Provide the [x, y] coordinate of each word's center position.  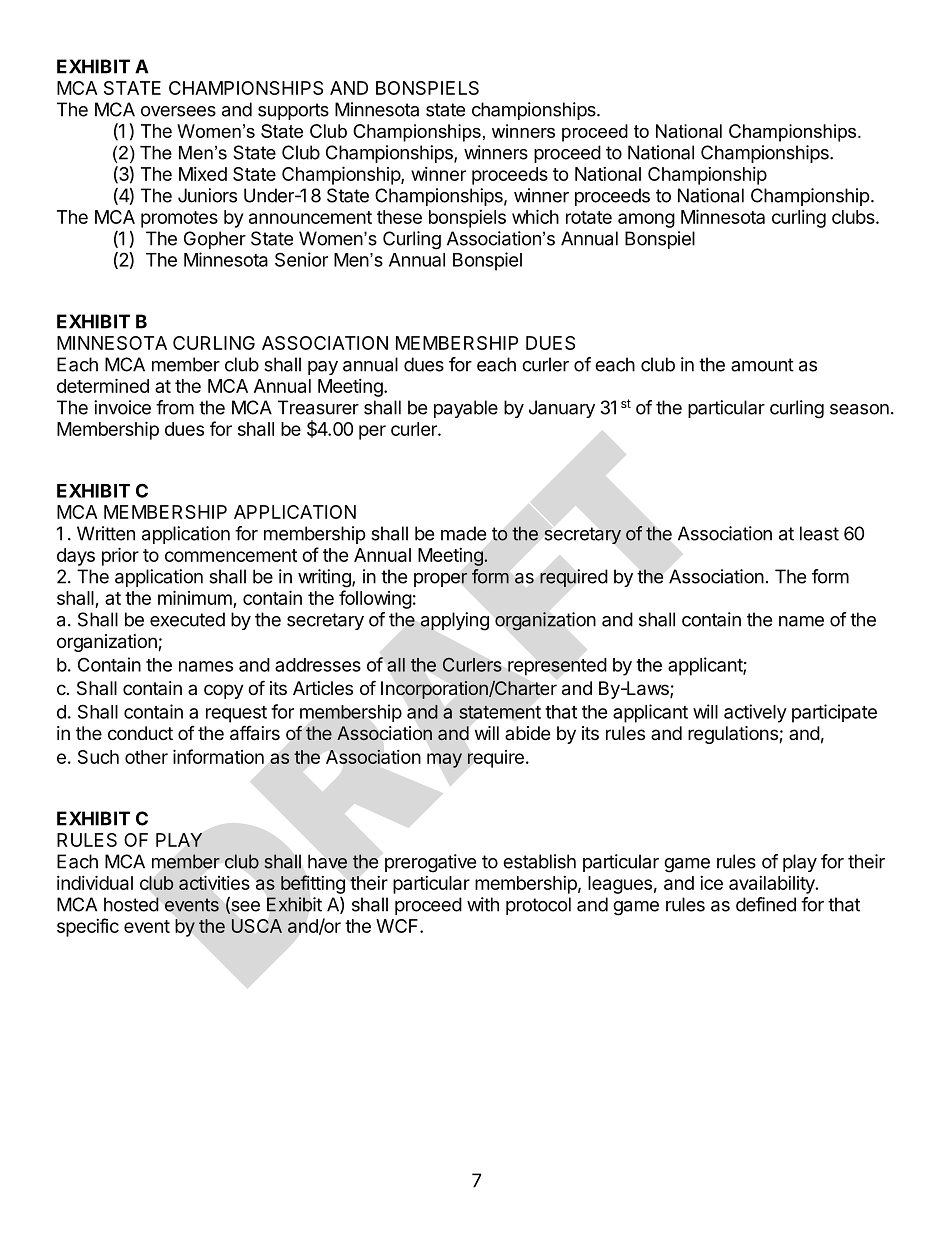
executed [187, 619]
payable [466, 409]
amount [762, 365]
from [175, 407]
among [646, 220]
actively [755, 713]
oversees [178, 111]
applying [454, 621]
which [535, 216]
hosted [131, 904]
